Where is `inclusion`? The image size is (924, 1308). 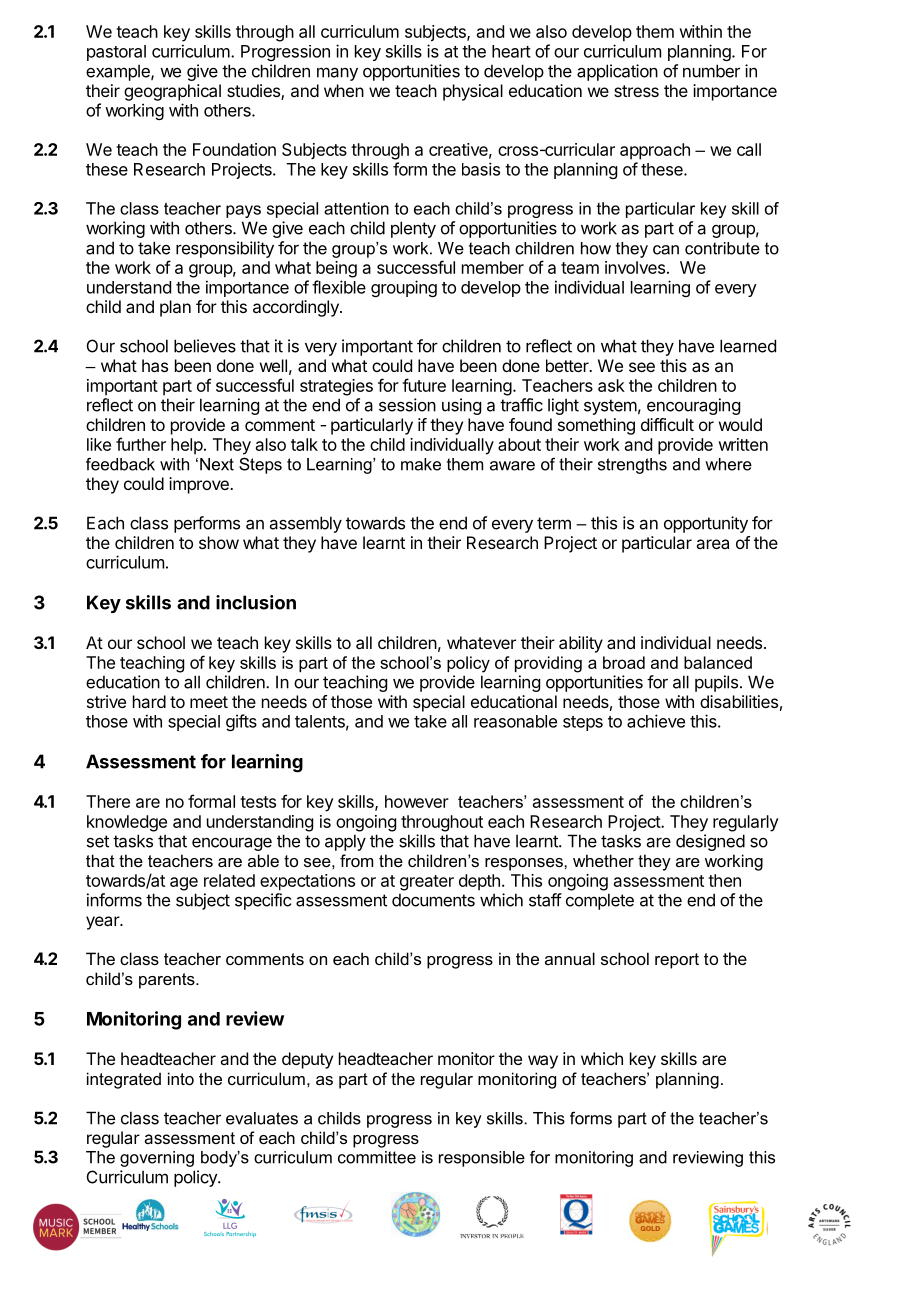 inclusion is located at coordinates (256, 602).
